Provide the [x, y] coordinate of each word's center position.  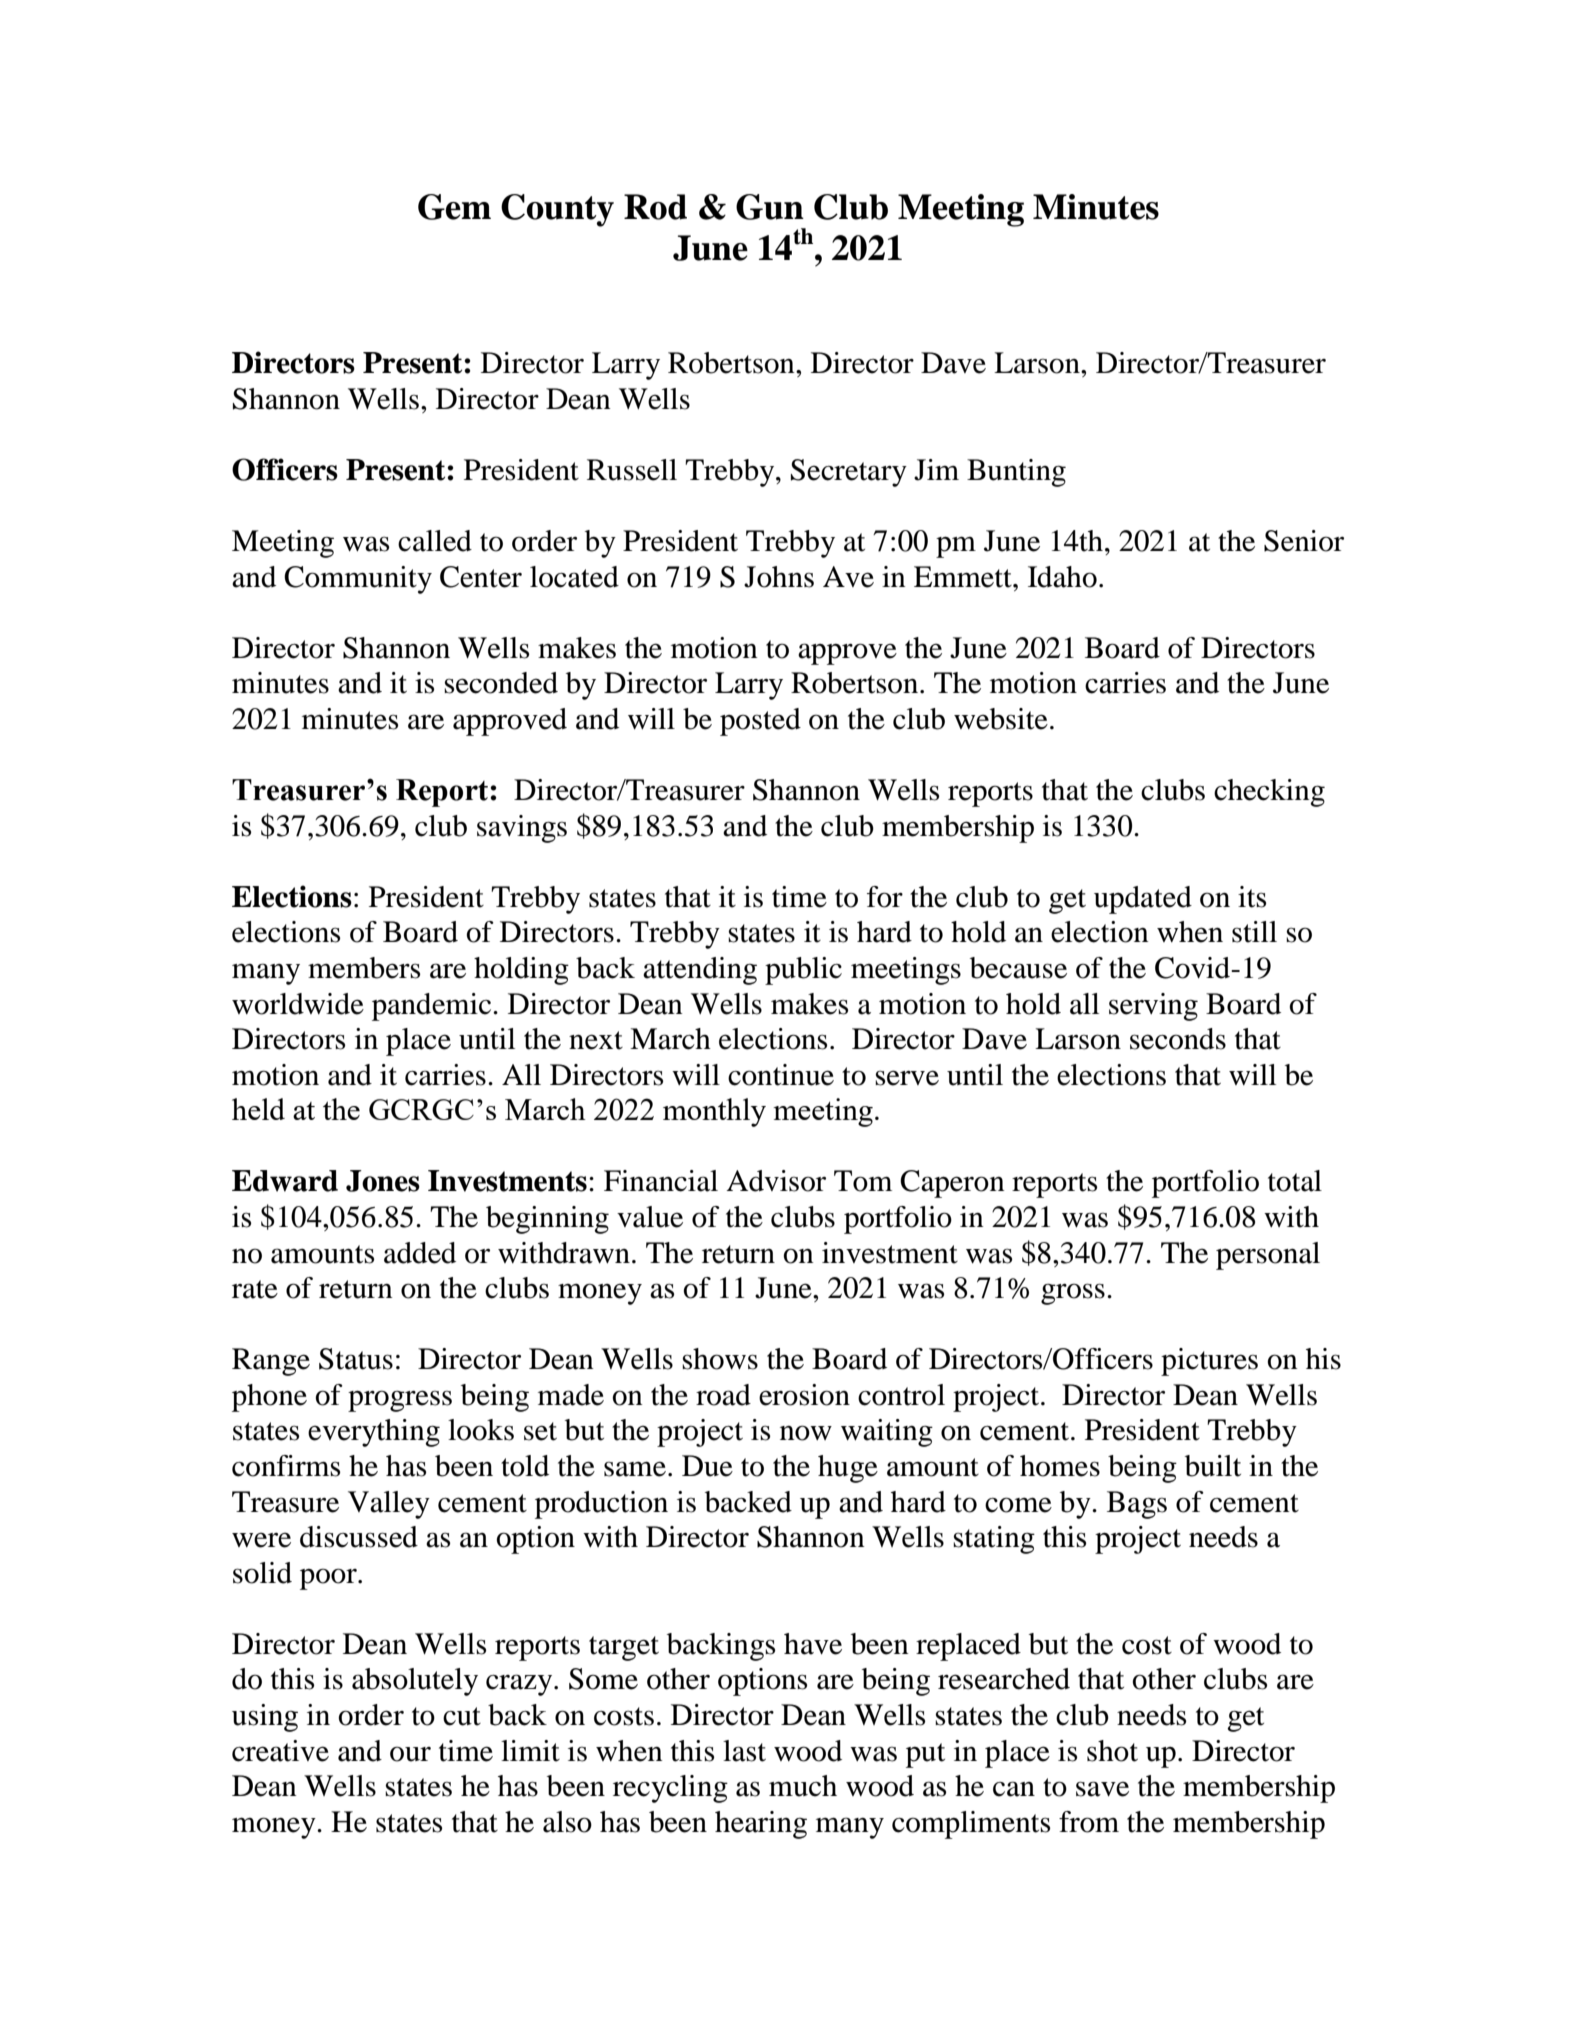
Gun [770, 207]
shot [1112, 1751]
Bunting [1016, 473]
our [410, 1754]
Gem [454, 207]
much [803, 1786]
